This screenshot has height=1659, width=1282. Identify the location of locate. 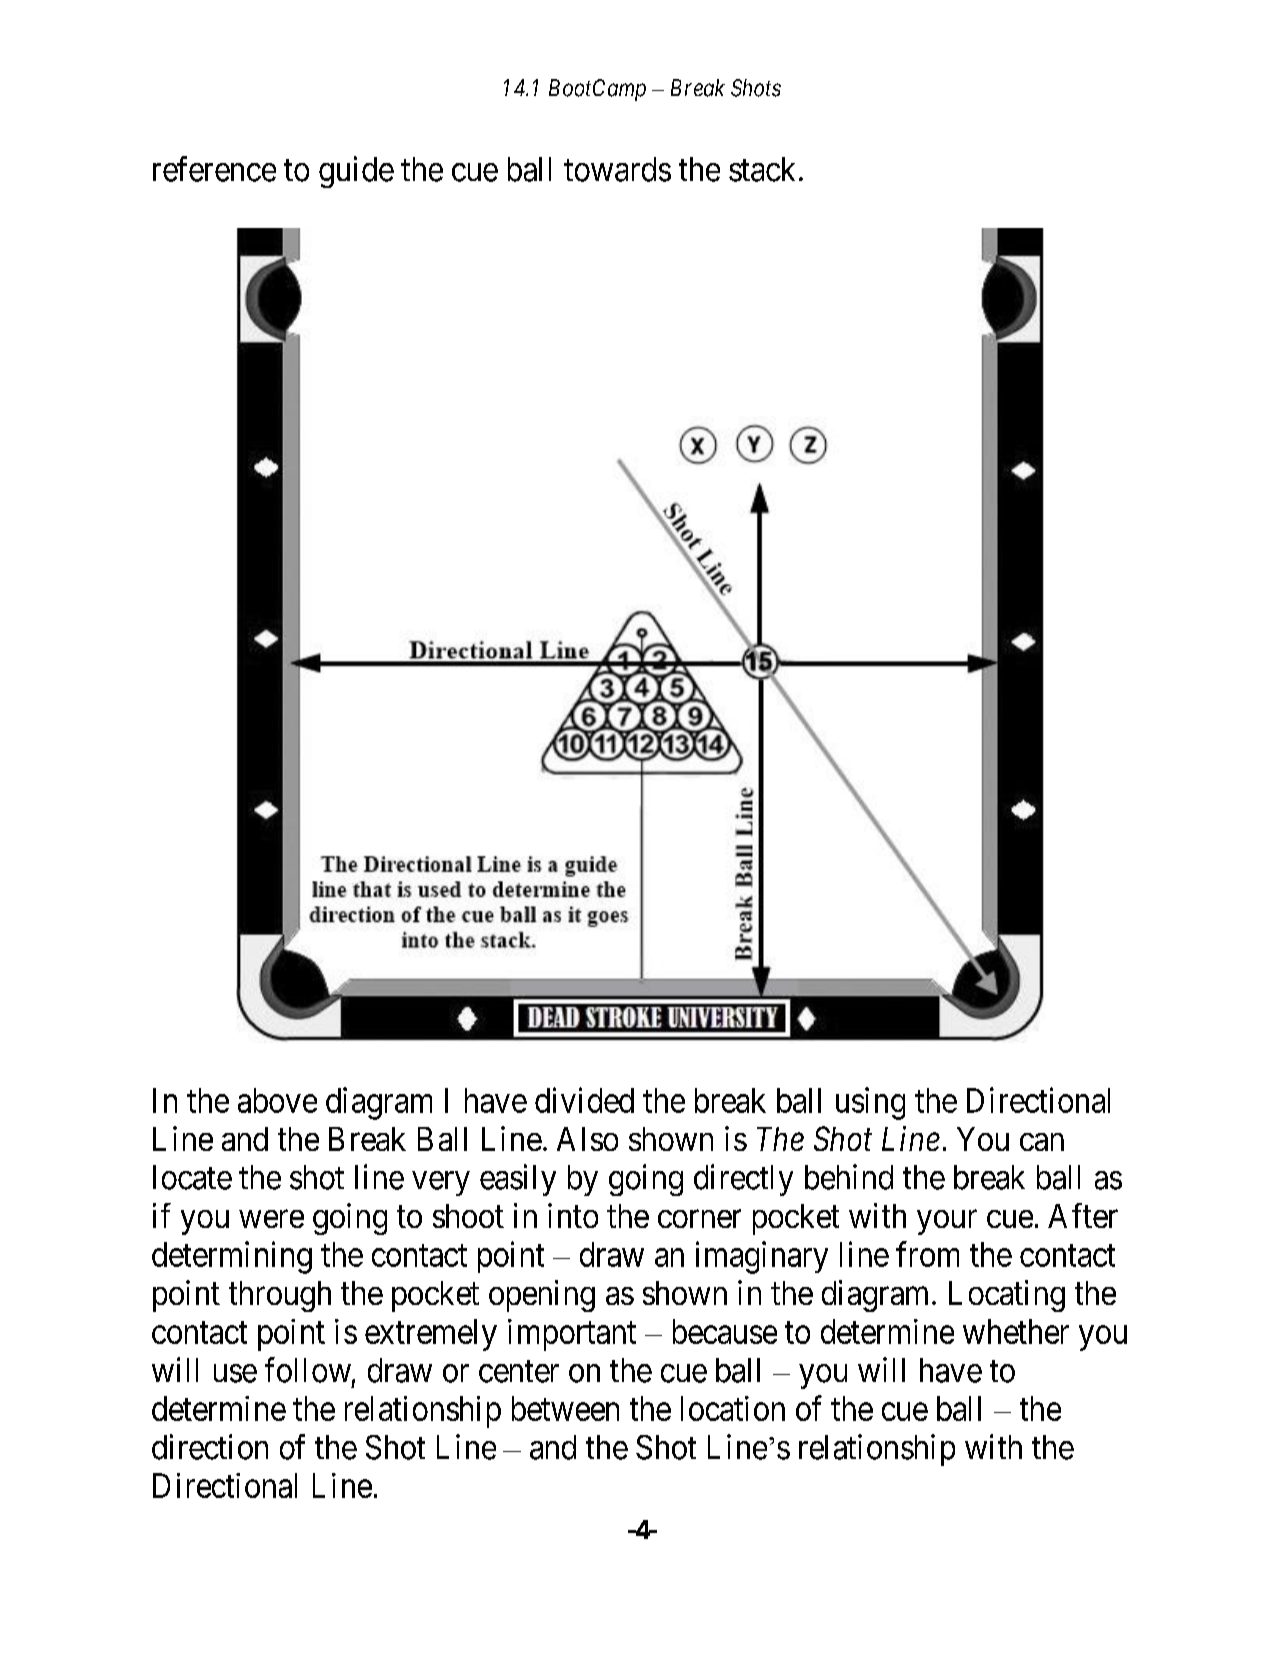
(192, 1177).
